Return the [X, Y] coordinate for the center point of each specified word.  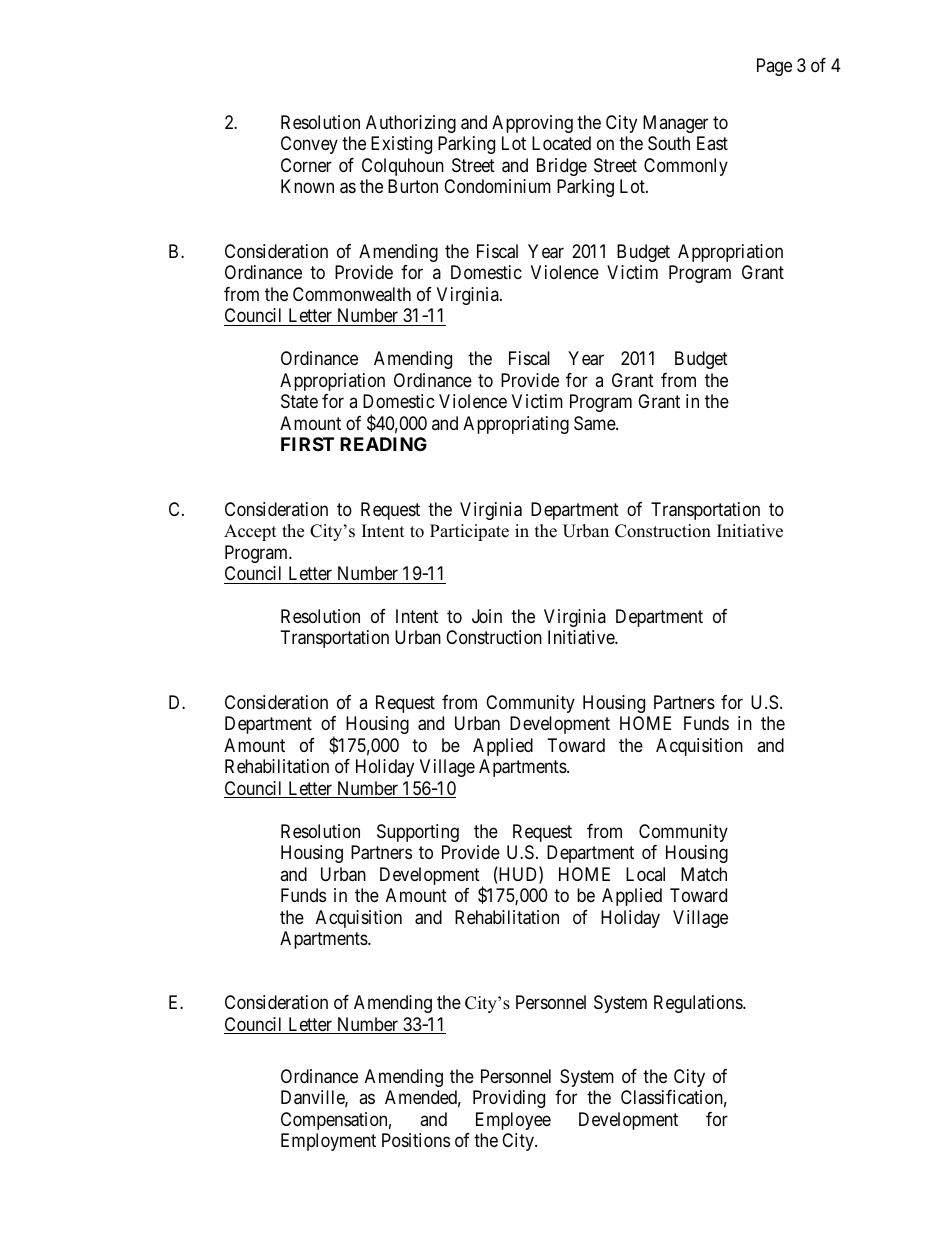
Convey [309, 145]
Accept [250, 532]
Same [595, 423]
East [712, 143]
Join [487, 616]
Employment [328, 1142]
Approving [532, 124]
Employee [513, 1121]
